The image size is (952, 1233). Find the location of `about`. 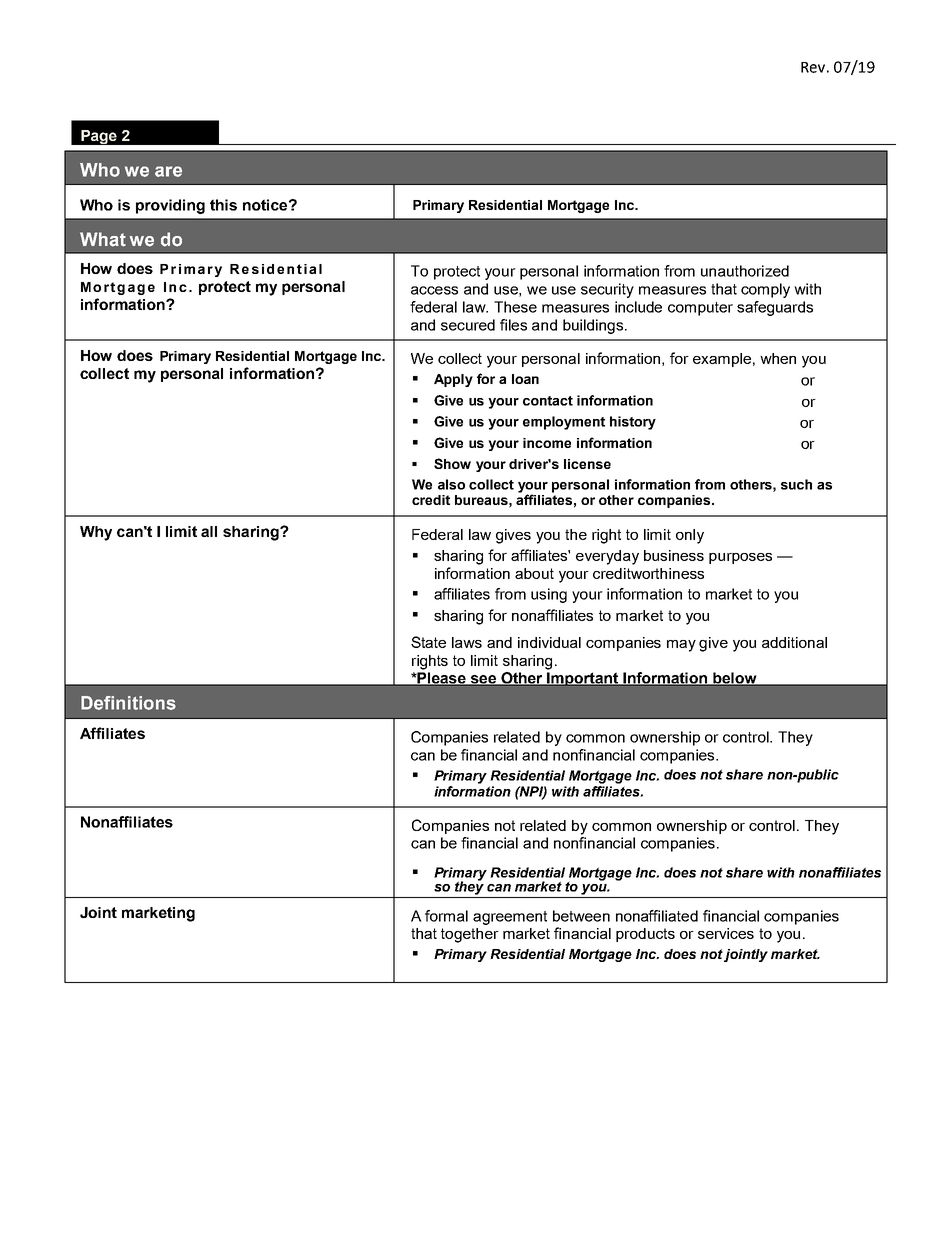

about is located at coordinates (534, 573).
